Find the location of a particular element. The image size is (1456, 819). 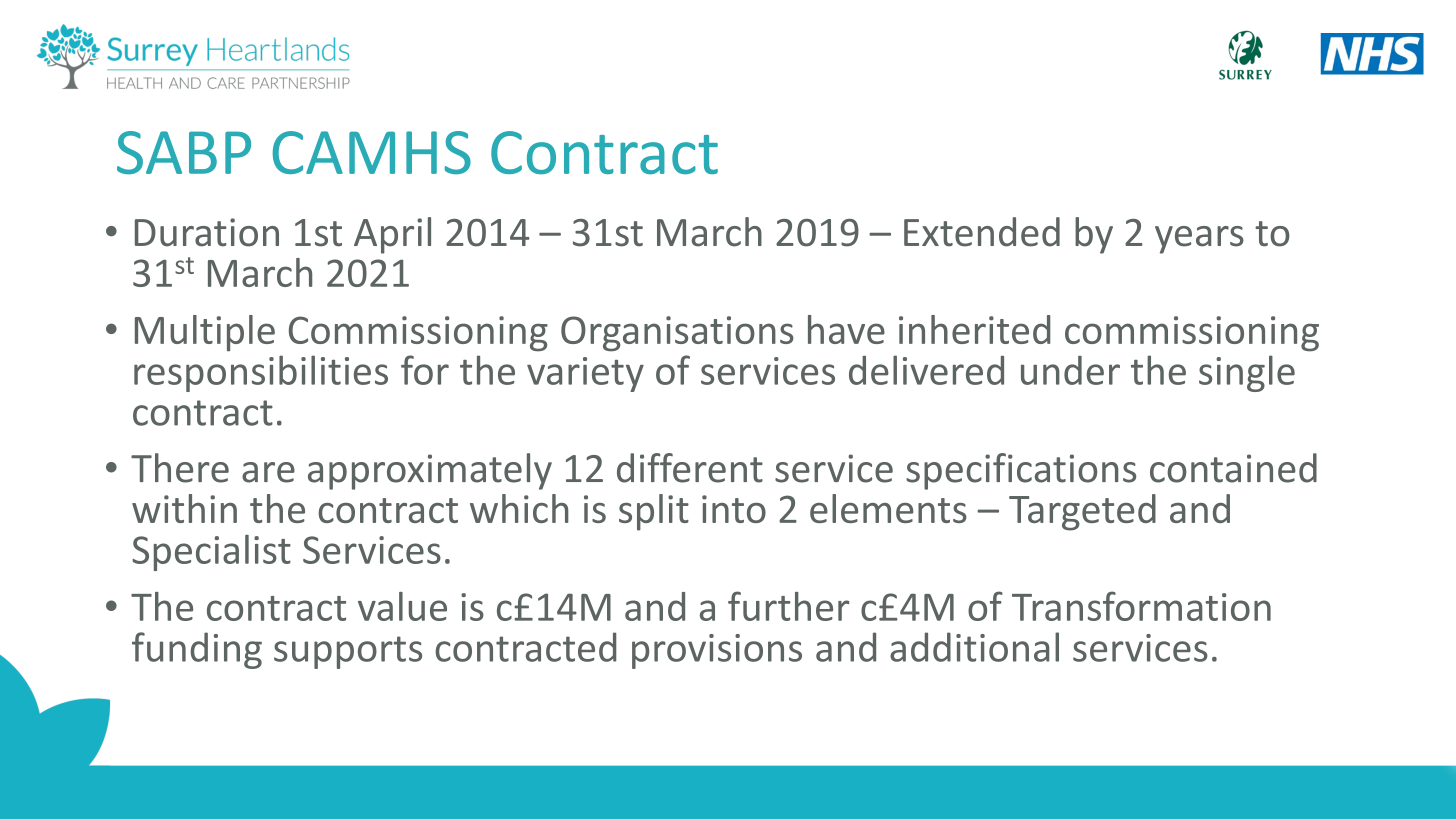

supports is located at coordinates (348, 652).
